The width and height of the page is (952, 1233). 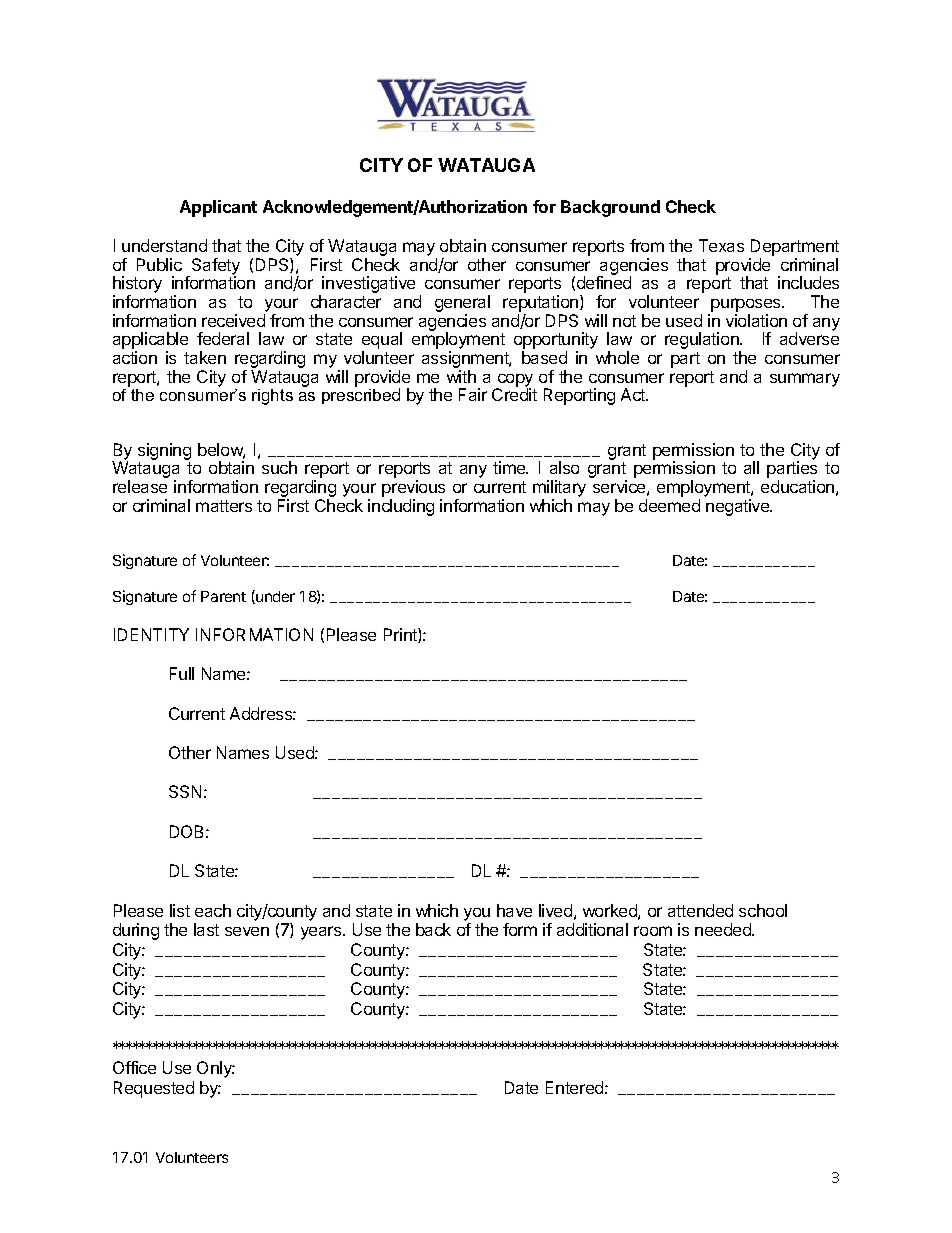 I want to click on general, so click(x=462, y=305).
